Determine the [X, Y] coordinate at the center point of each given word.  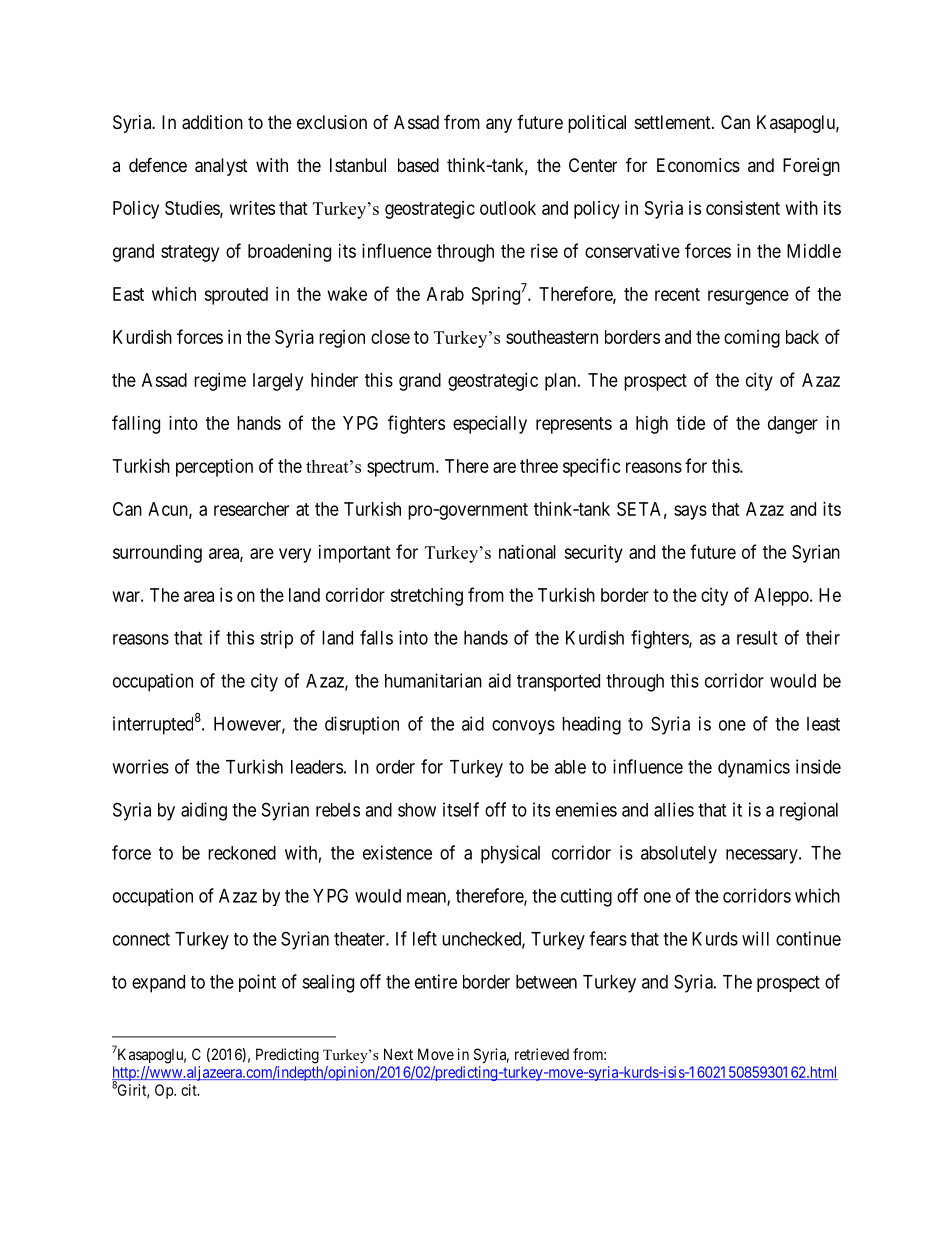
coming [752, 339]
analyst [221, 167]
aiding [204, 811]
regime [220, 382]
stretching [426, 597]
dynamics [754, 768]
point [257, 983]
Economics [698, 165]
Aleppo [782, 597]
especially [490, 425]
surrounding [157, 554]
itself [461, 809]
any [499, 125]
